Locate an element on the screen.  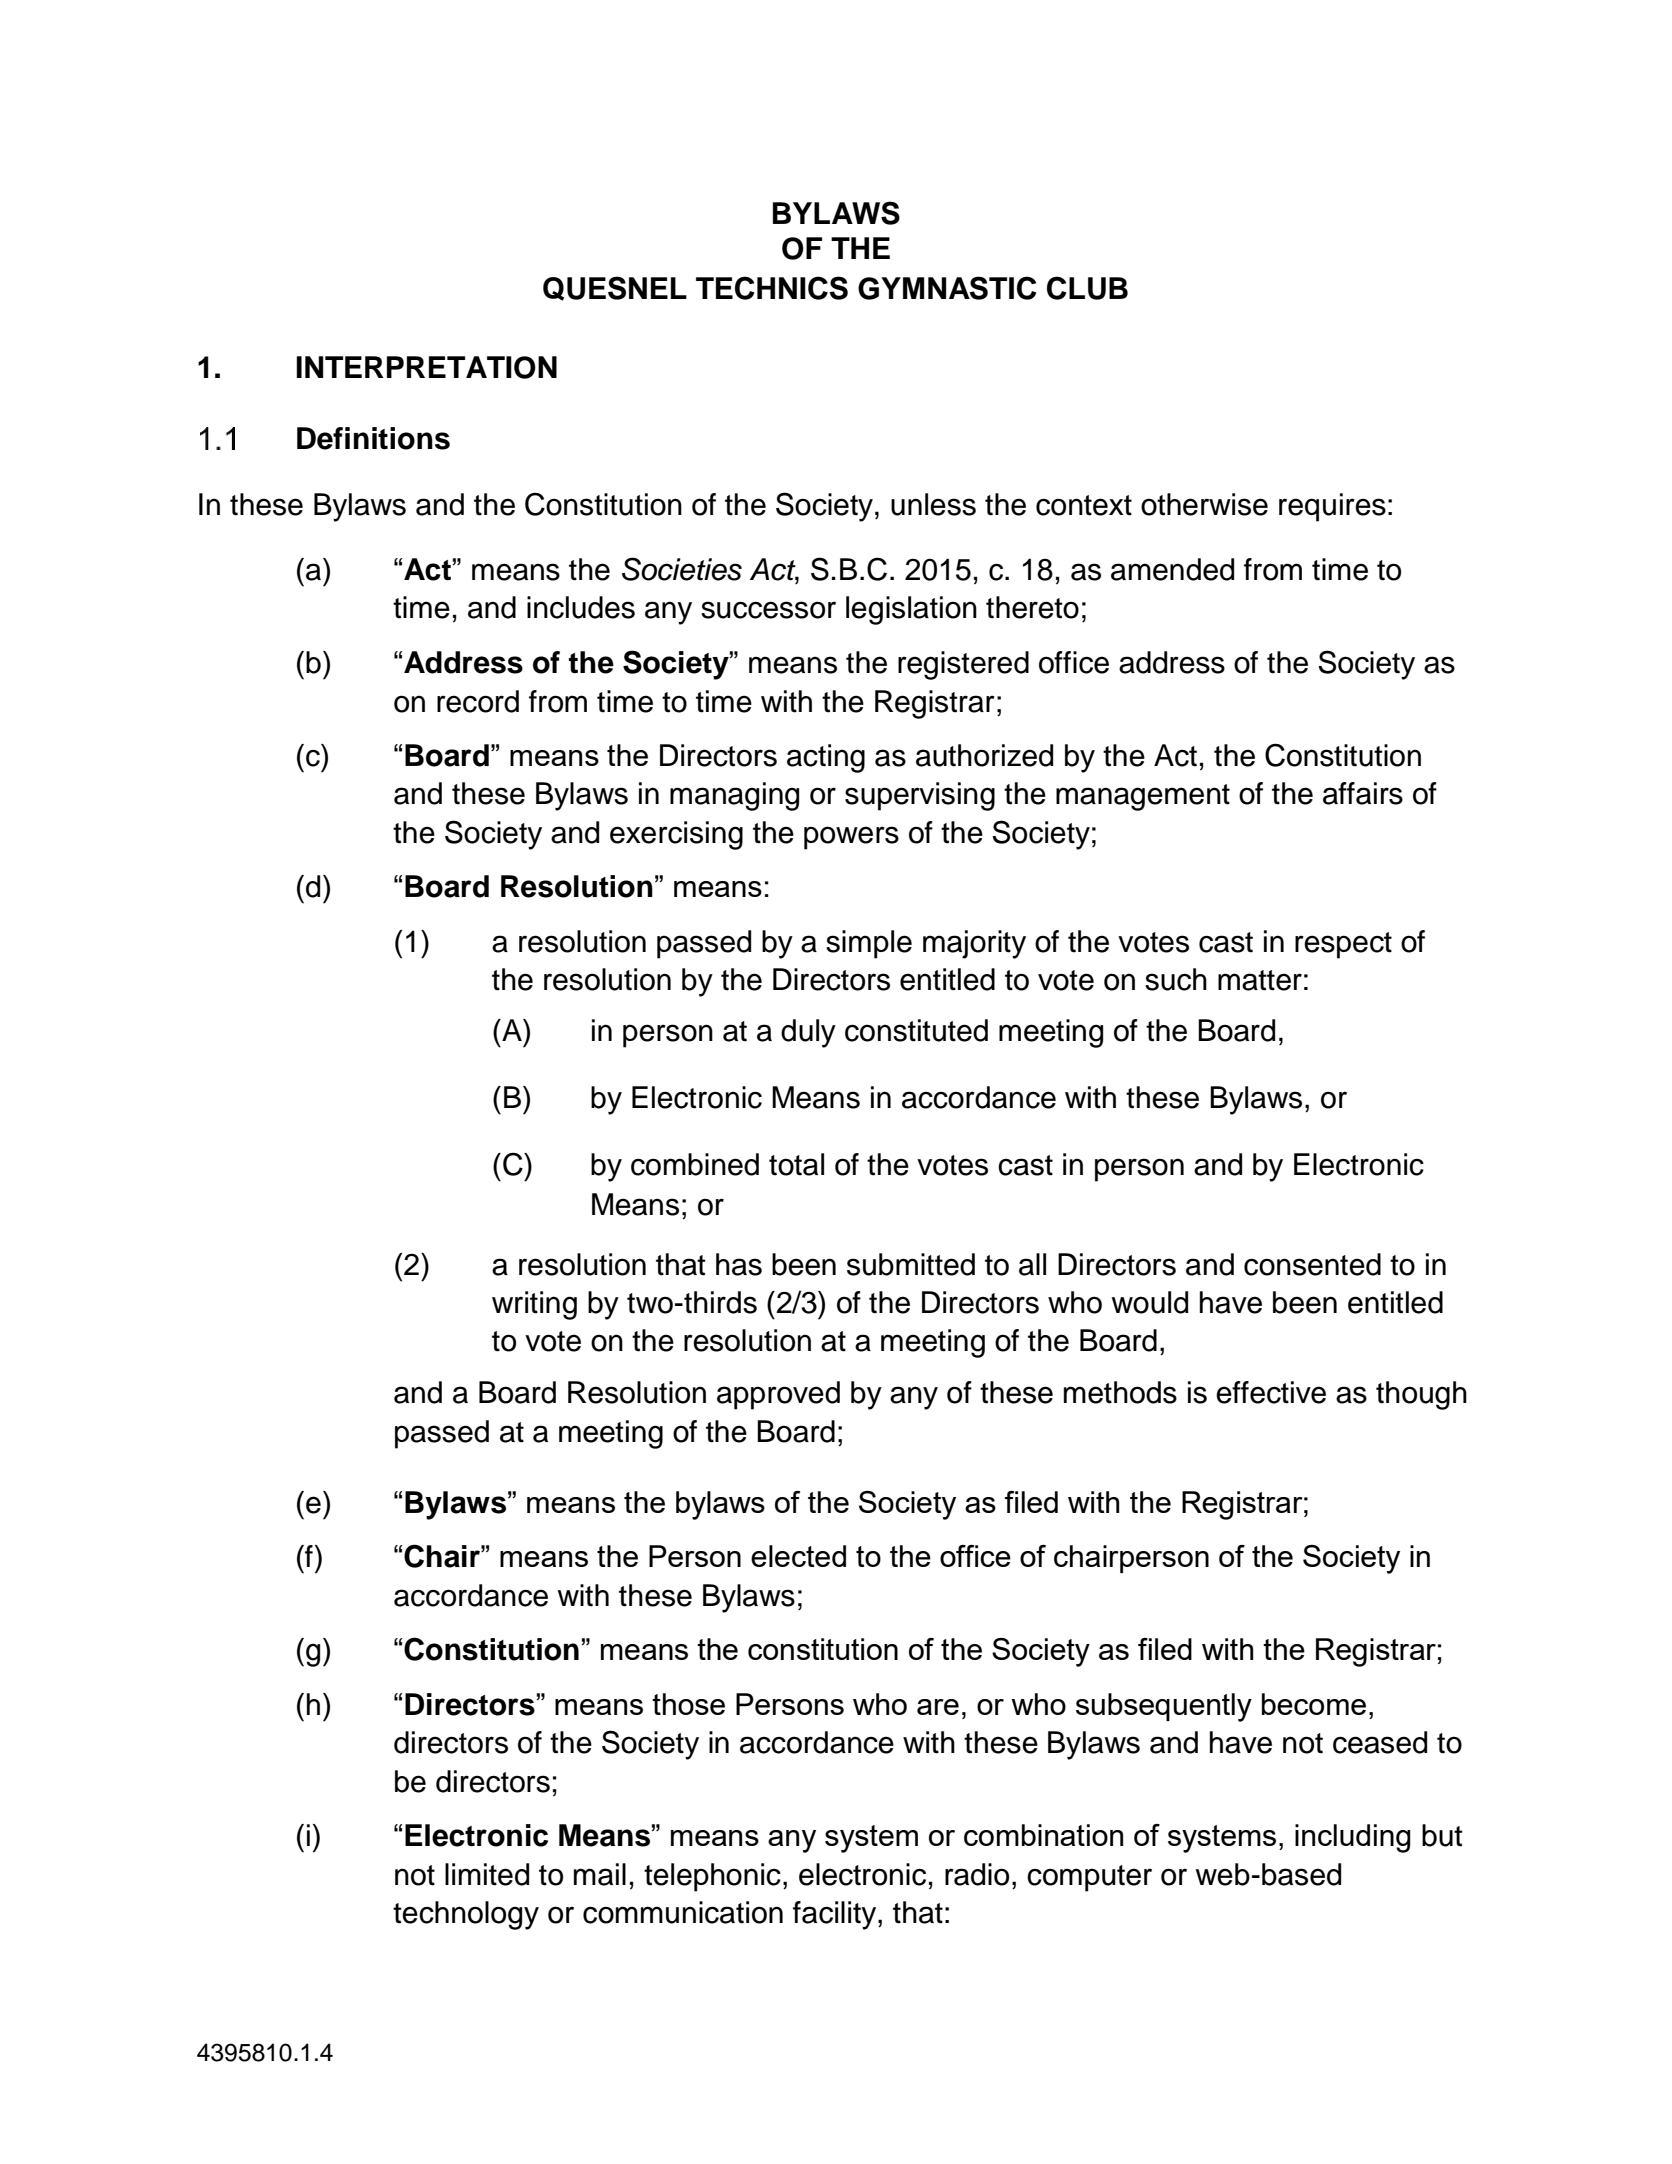
INTERPRETATION is located at coordinates (426, 367).
